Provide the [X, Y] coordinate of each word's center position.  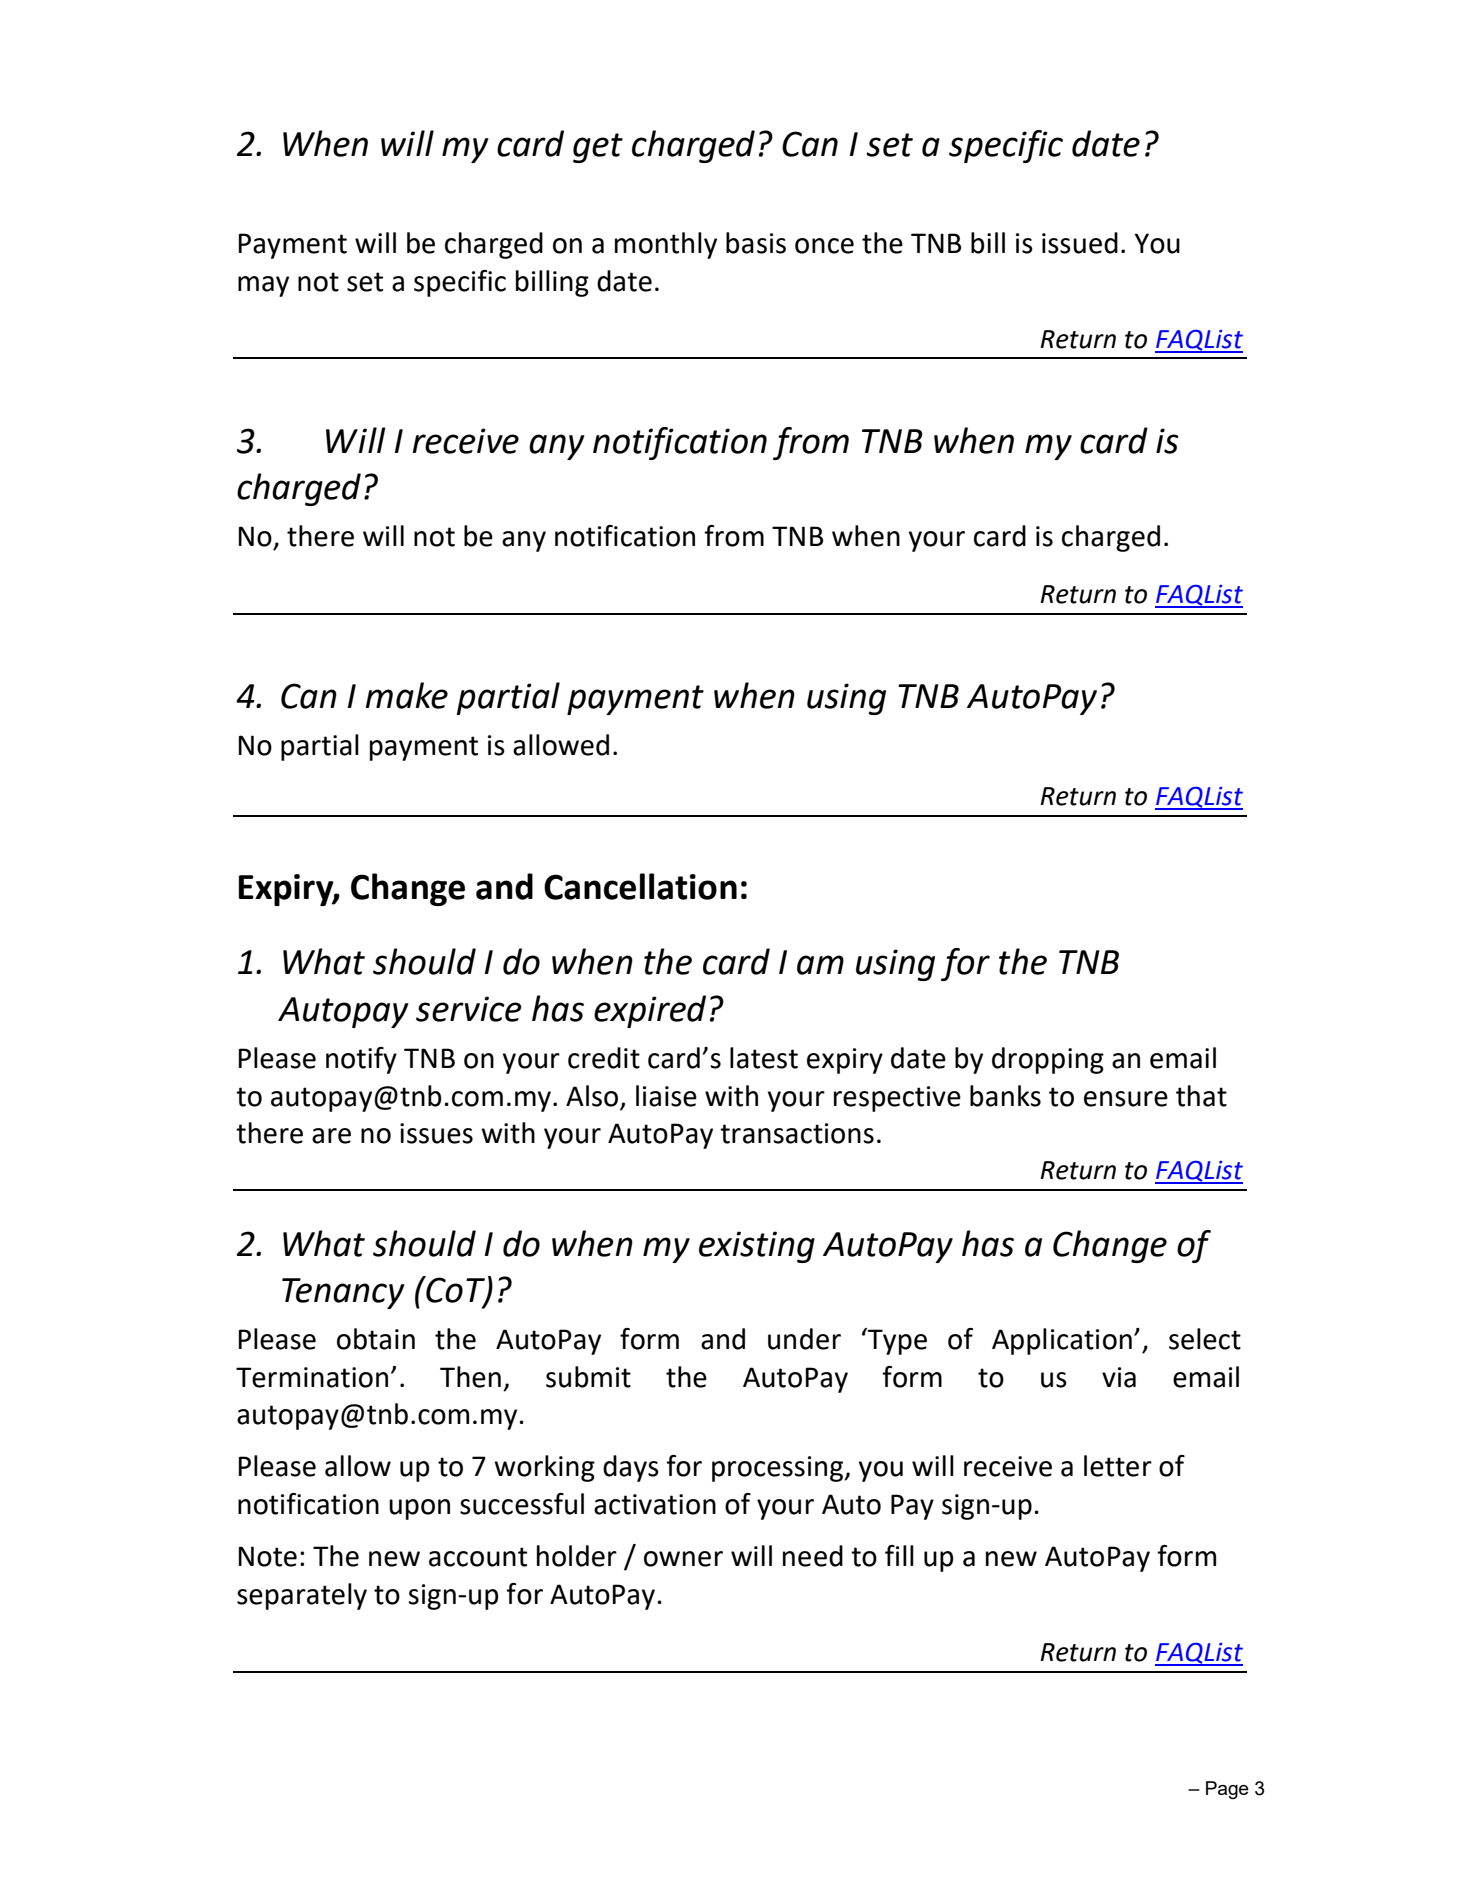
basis [756, 243]
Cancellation [640, 886]
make [407, 695]
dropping [1048, 1060]
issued [1080, 243]
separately [302, 1596]
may [263, 286]
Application [1062, 1341]
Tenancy [343, 1293]
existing [757, 1247]
